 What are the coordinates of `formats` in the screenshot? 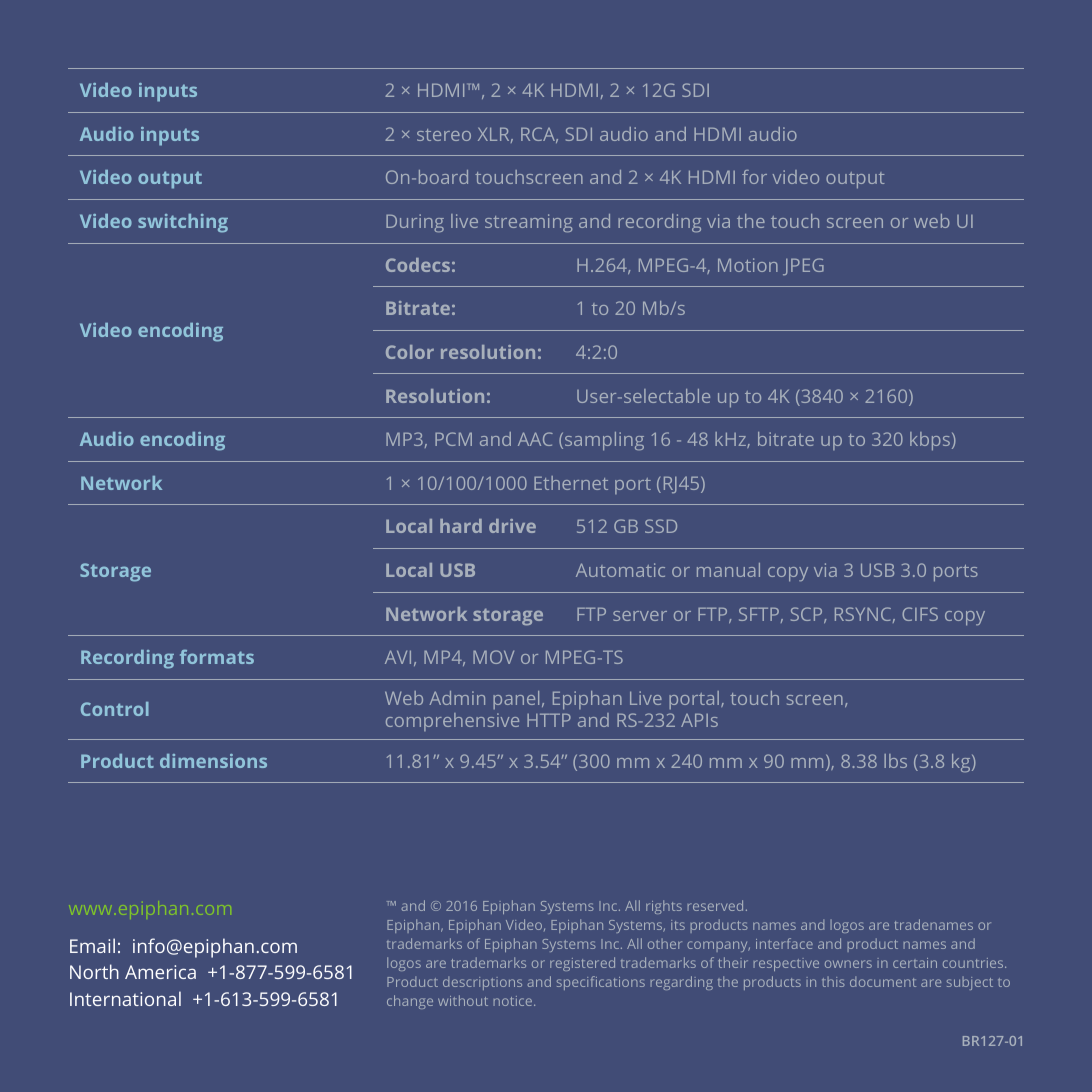 It's located at (217, 657).
